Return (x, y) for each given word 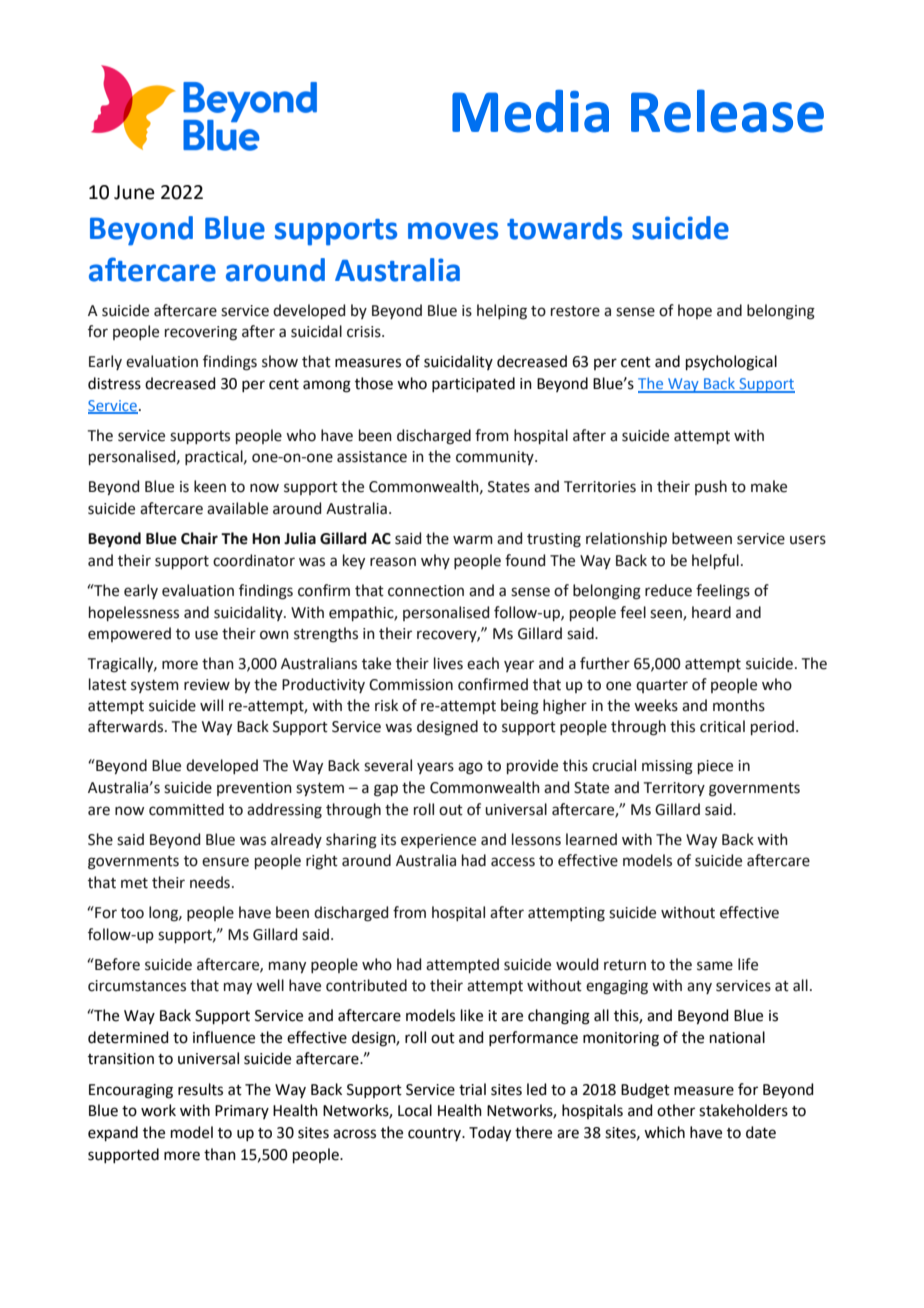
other (676, 1110)
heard (711, 612)
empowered (129, 634)
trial (472, 1089)
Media (530, 111)
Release (727, 111)
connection (426, 591)
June (134, 192)
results (200, 1089)
